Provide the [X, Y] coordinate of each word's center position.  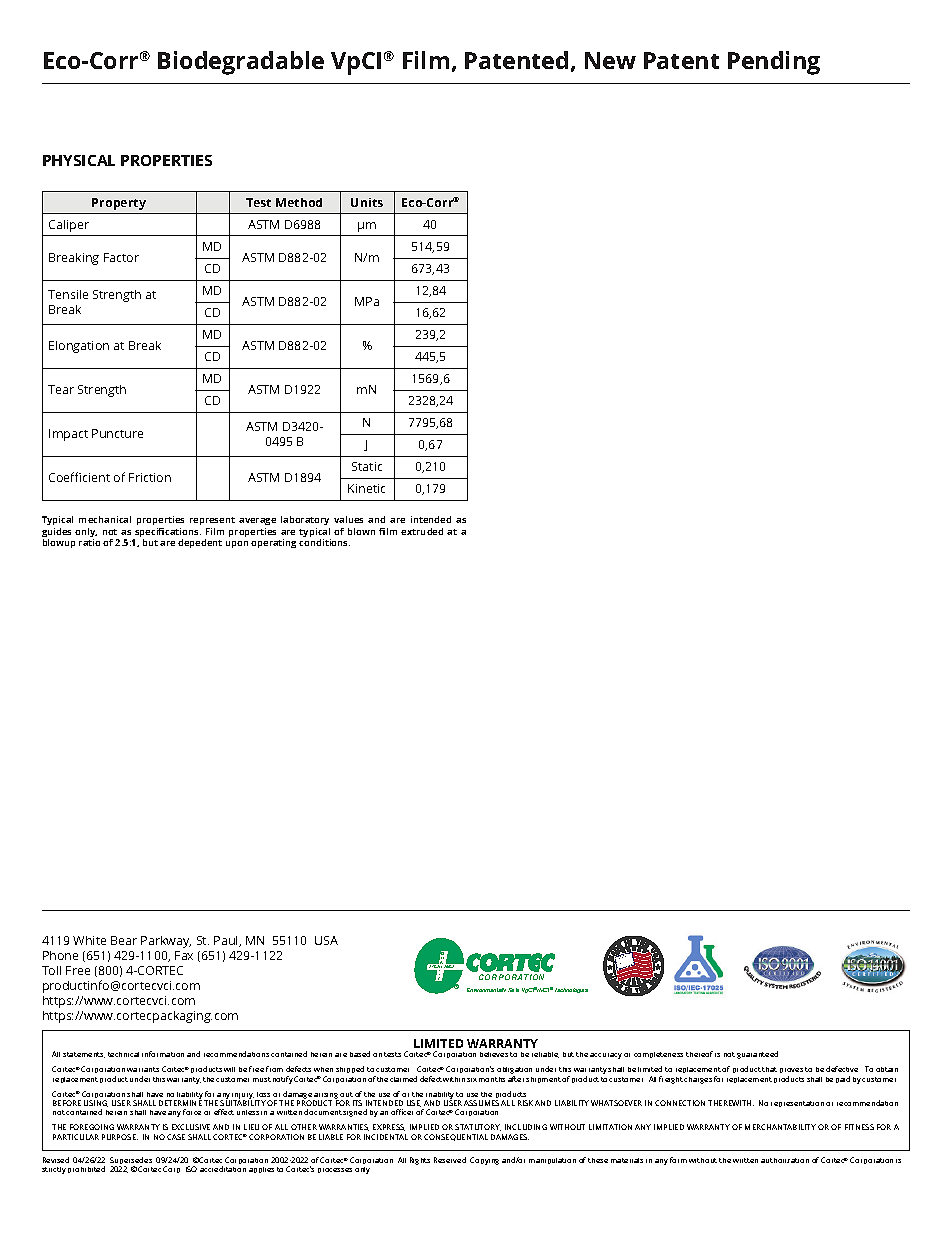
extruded [422, 531]
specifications [167, 534]
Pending [774, 63]
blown [361, 531]
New [610, 60]
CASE [176, 1137]
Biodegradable [241, 63]
